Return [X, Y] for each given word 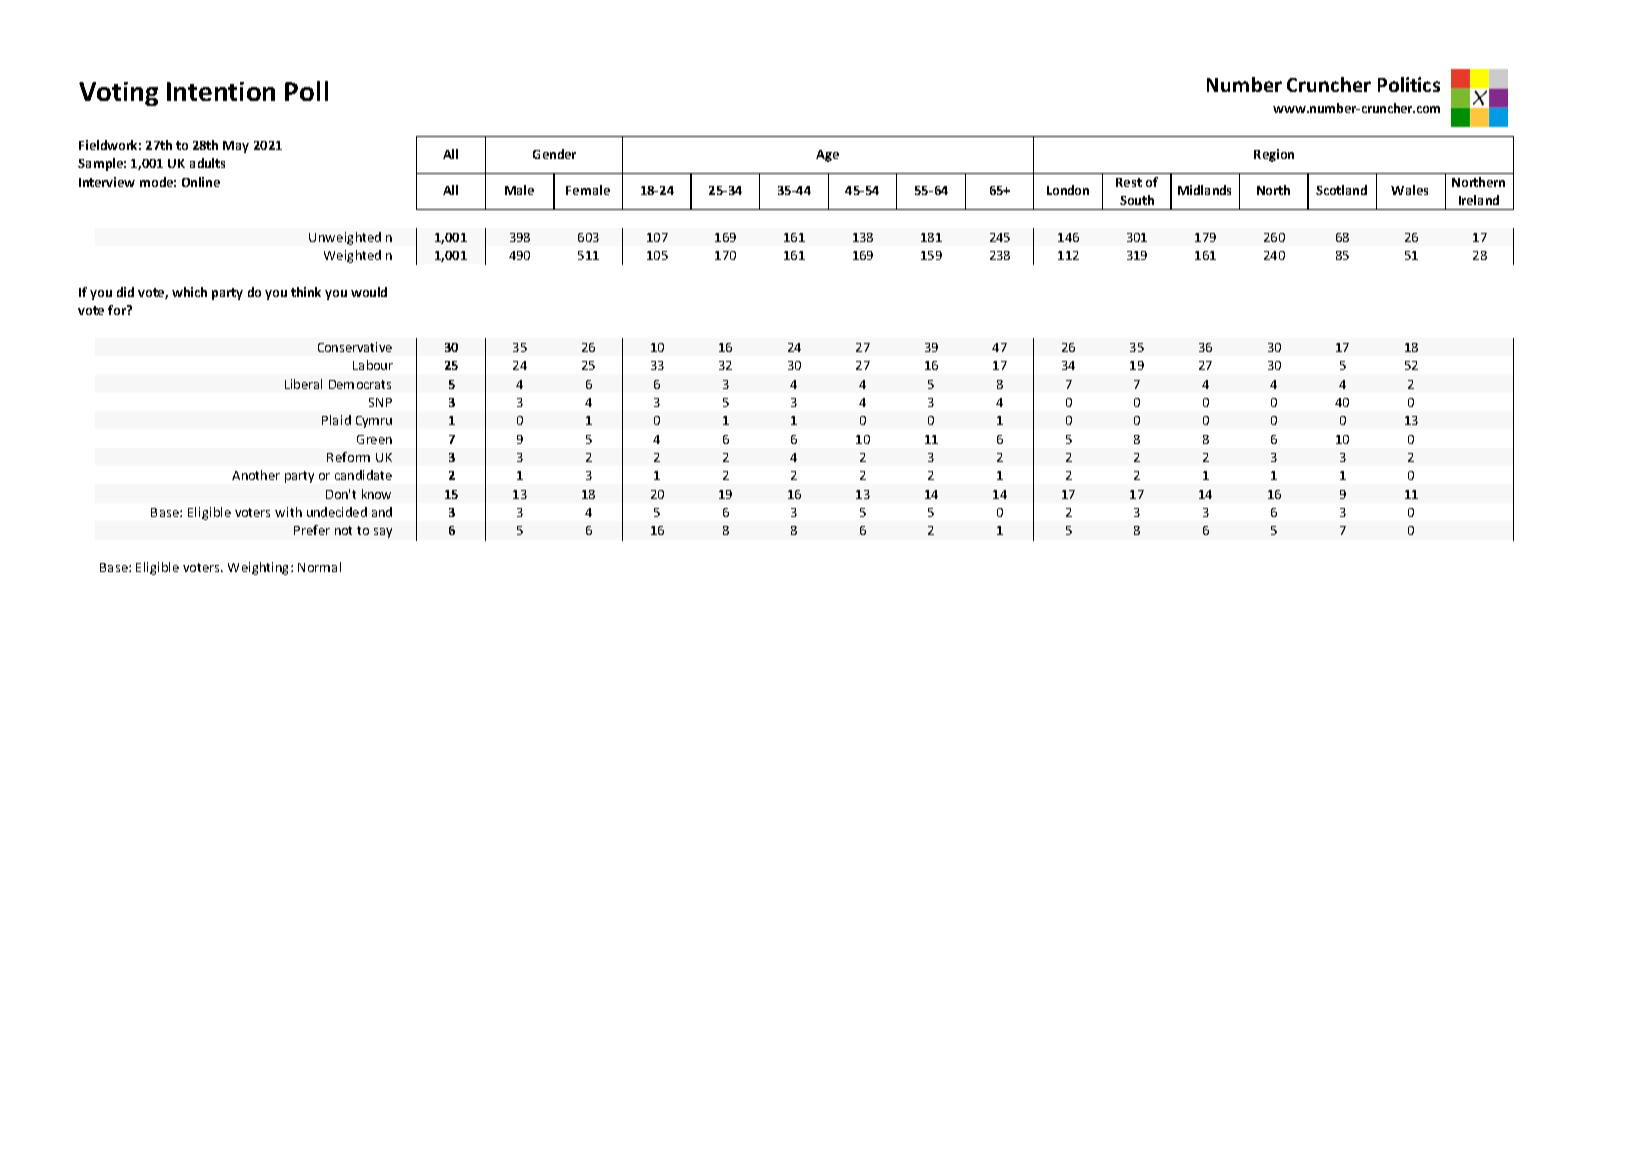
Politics [1409, 84]
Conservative [355, 347]
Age [827, 156]
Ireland [1479, 200]
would [369, 292]
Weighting [260, 568]
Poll [306, 91]
